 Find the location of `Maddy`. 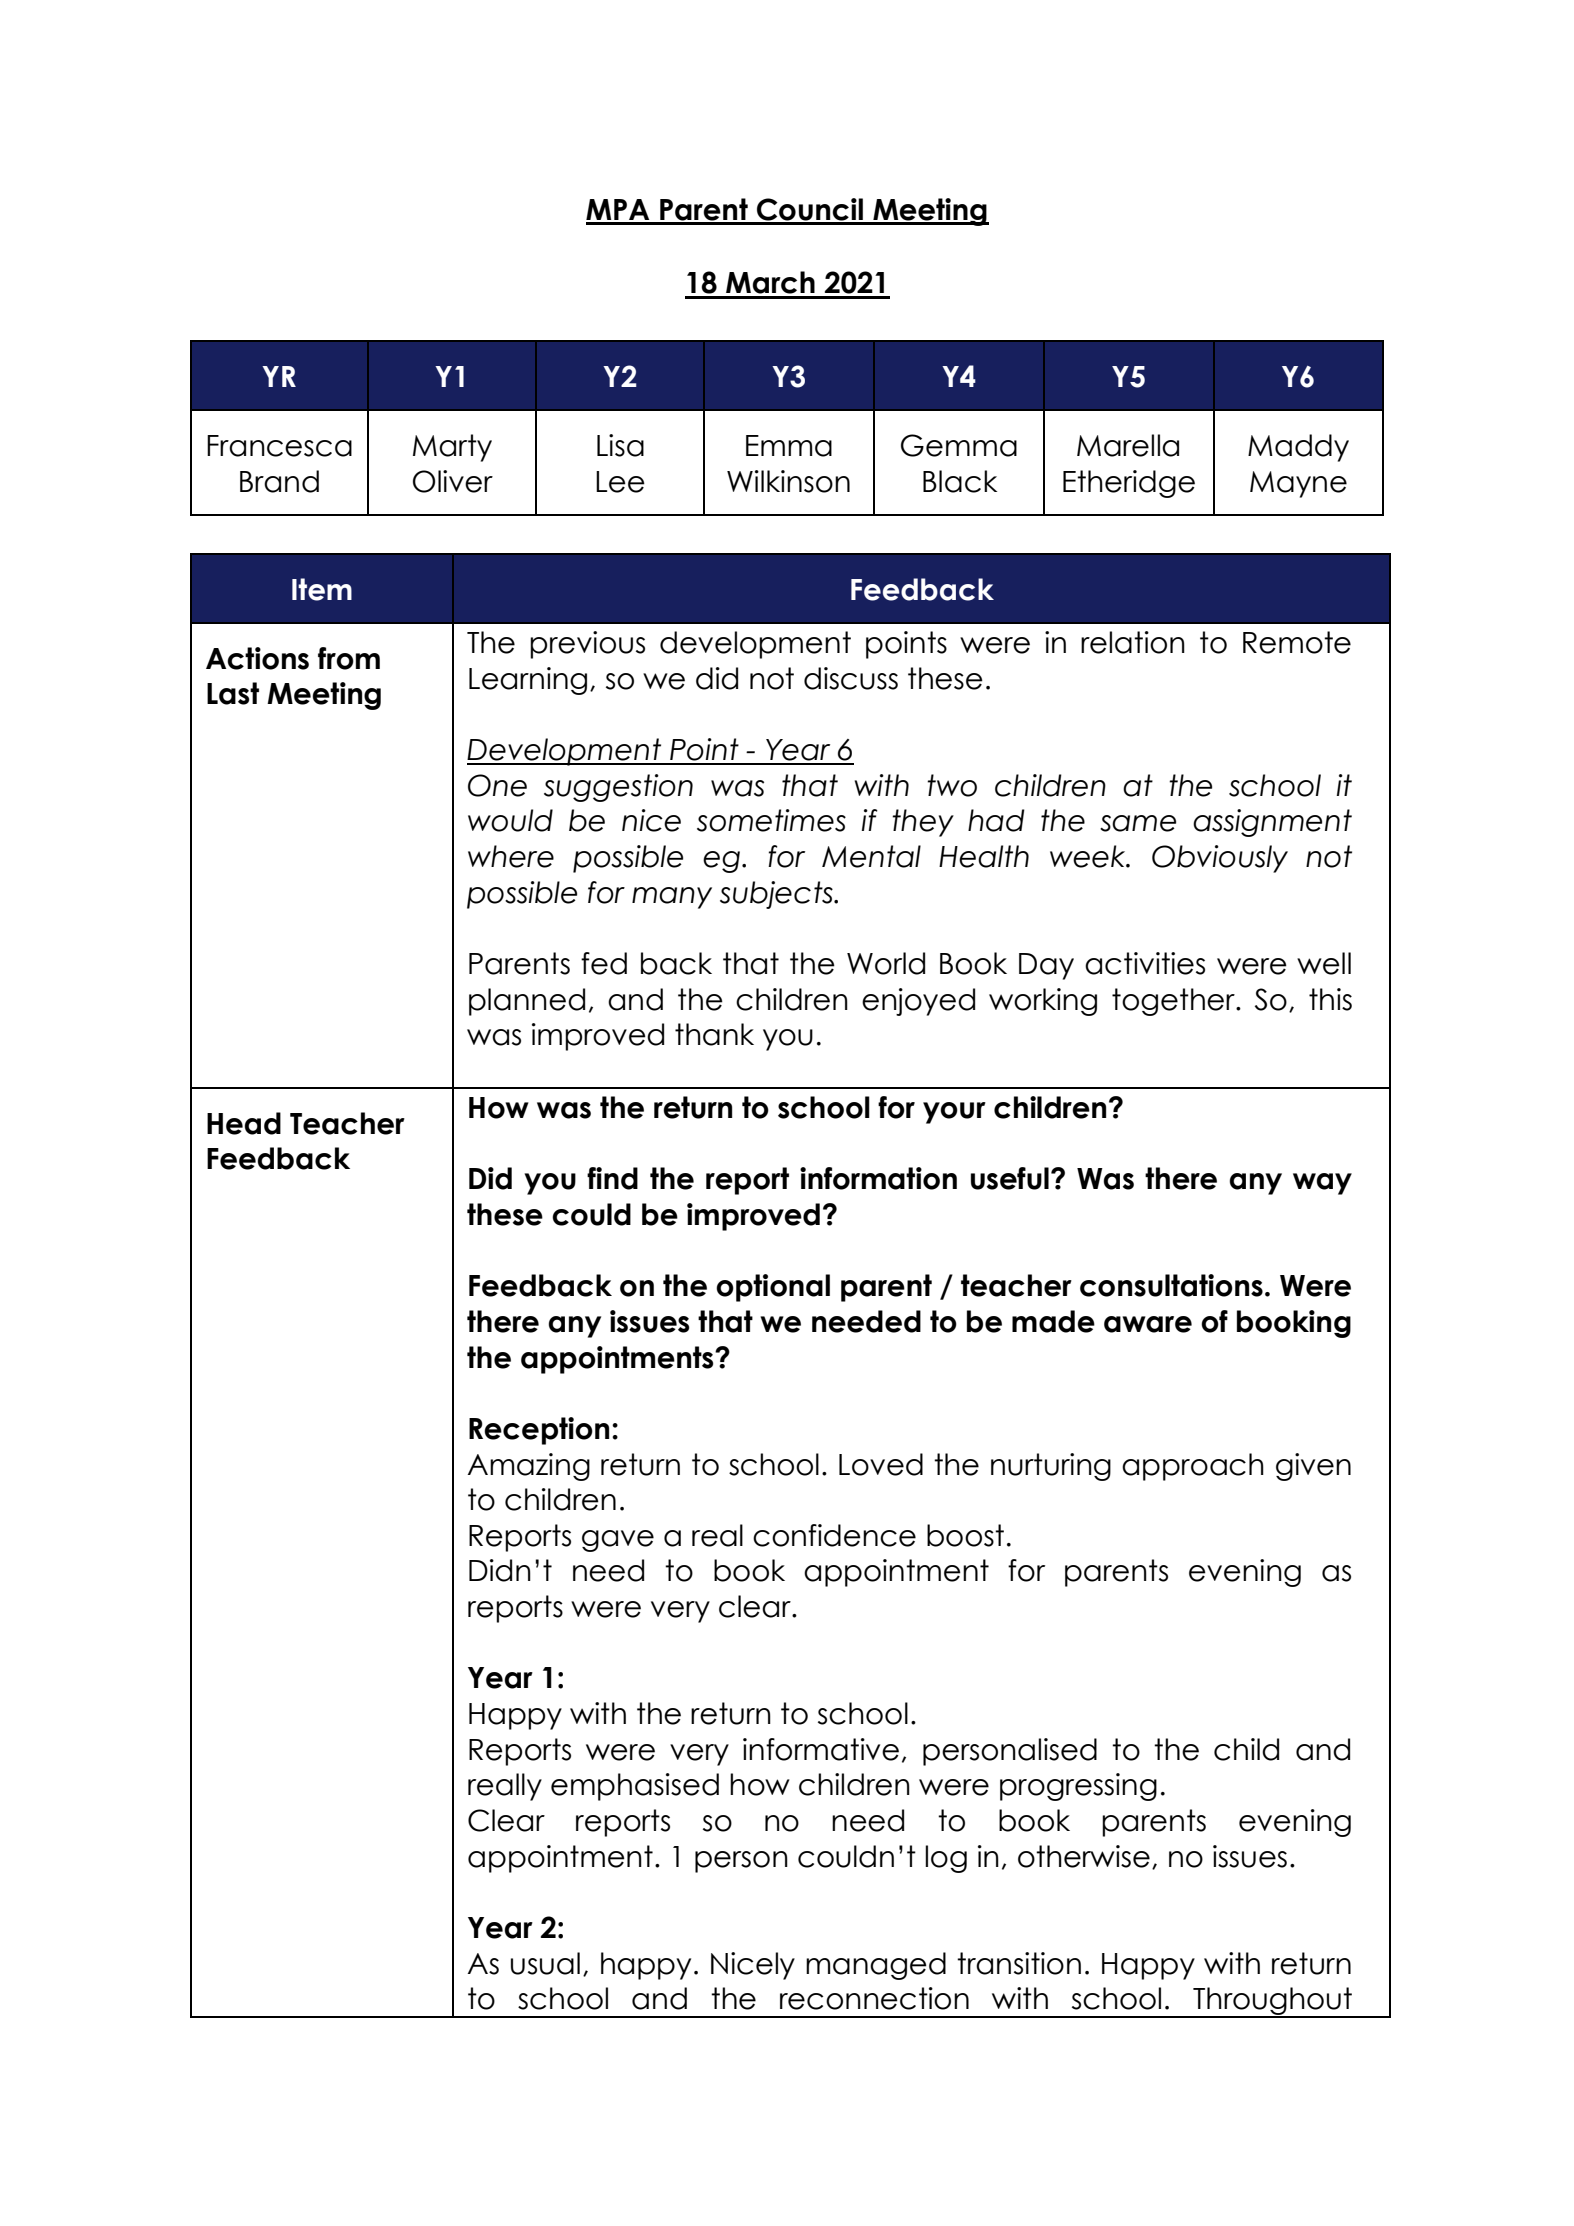

Maddy is located at coordinates (1298, 448).
